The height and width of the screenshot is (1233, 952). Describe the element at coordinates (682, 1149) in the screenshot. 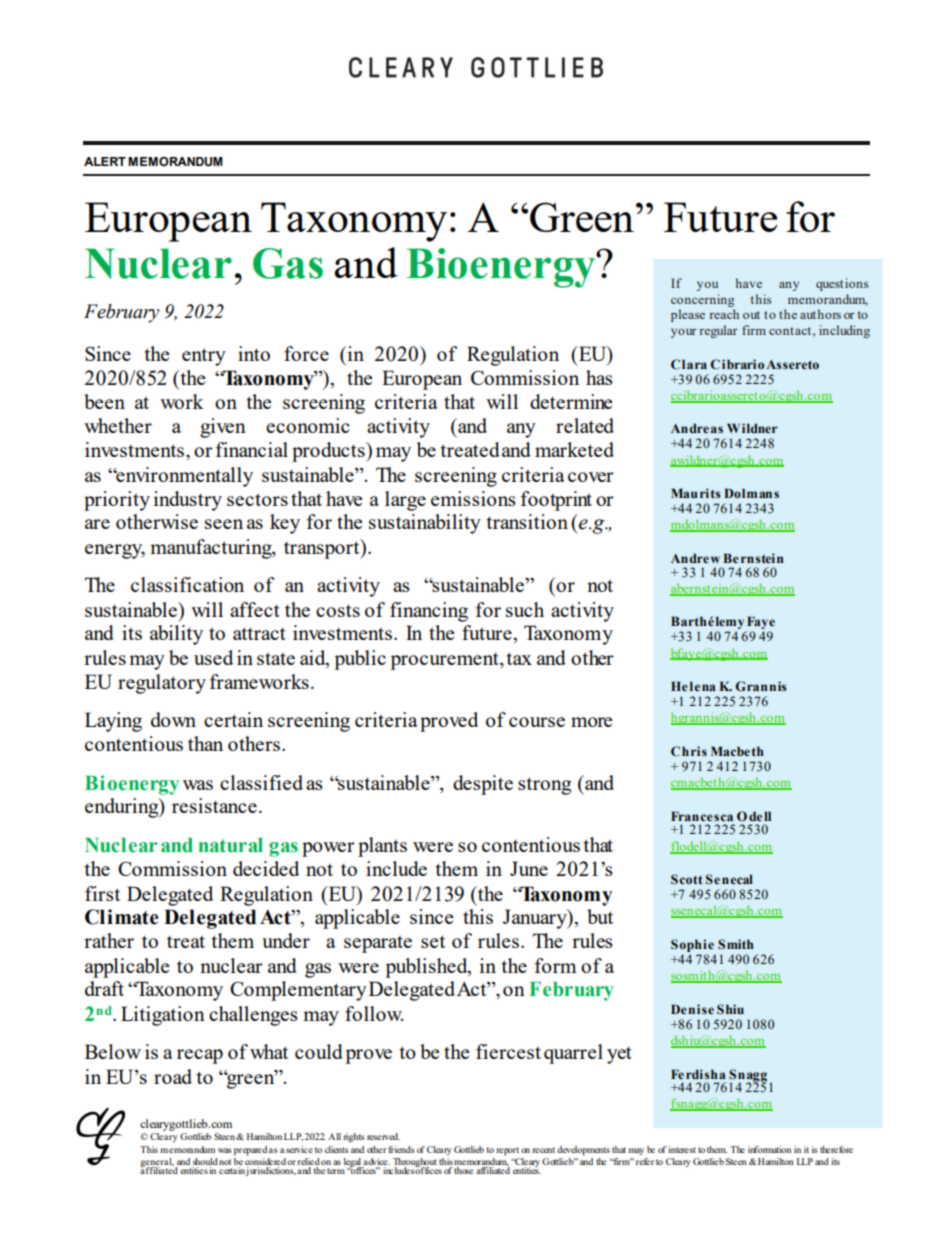

I see `interest` at that location.
